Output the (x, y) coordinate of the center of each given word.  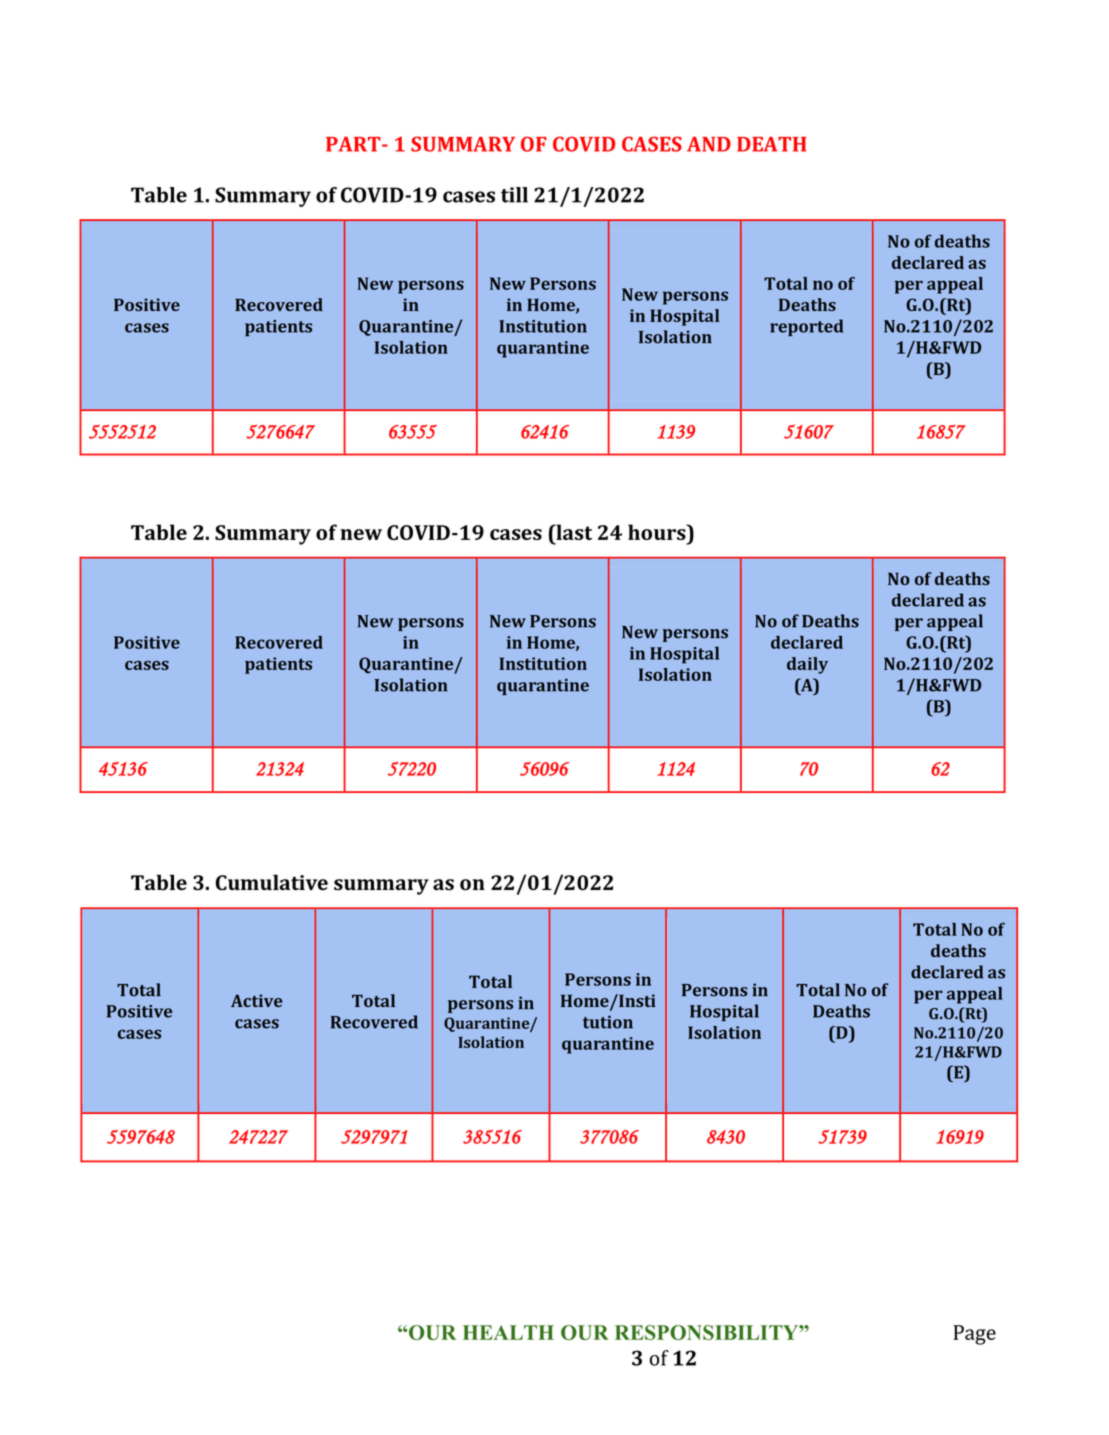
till (514, 195)
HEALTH (508, 1332)
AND (709, 144)
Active (257, 1000)
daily (807, 665)
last (573, 532)
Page (974, 1335)
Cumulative (272, 882)
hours (658, 532)
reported (806, 327)
